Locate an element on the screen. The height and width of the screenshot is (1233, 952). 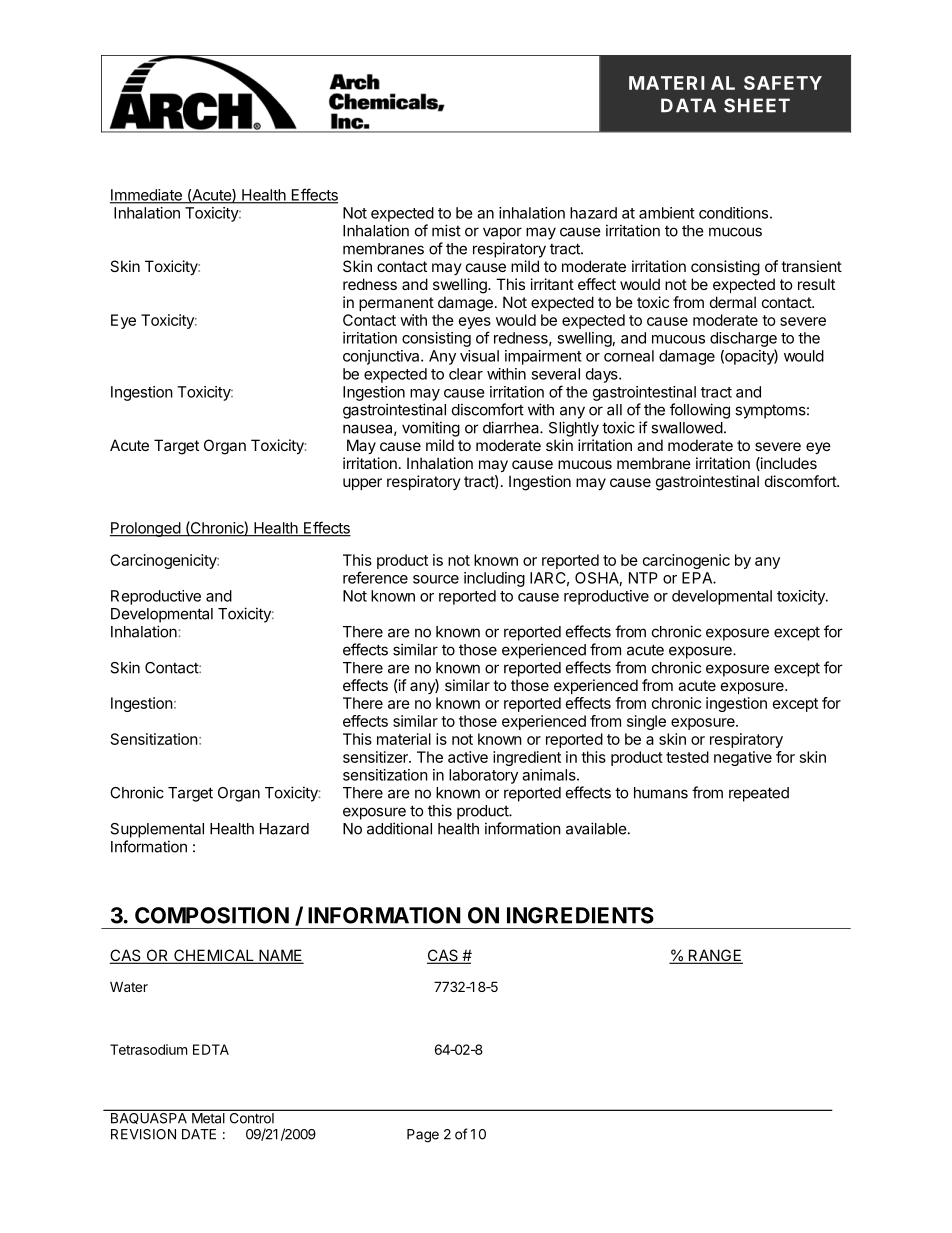
Metal is located at coordinates (208, 1118).
